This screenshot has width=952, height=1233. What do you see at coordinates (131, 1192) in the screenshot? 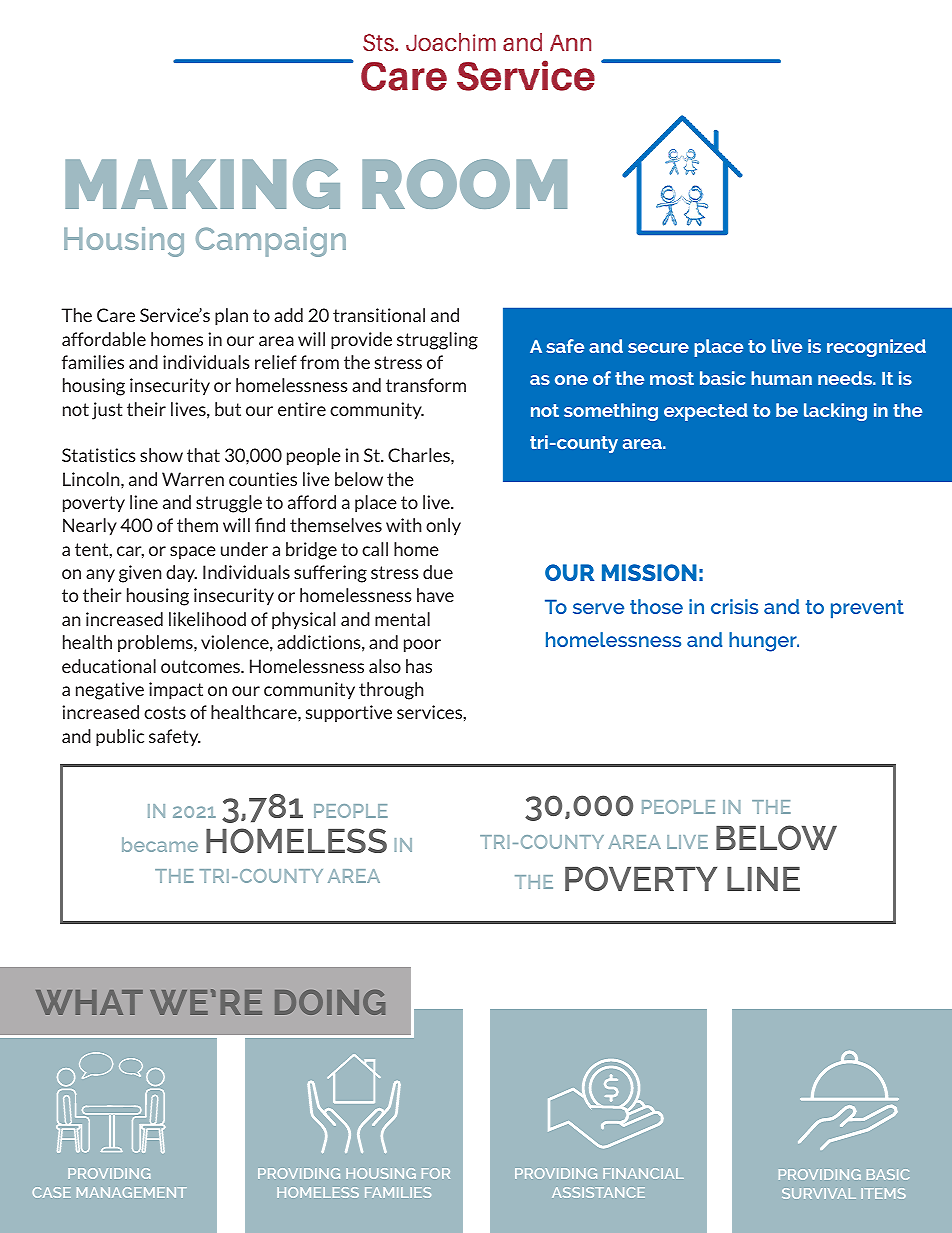
I see `MANAGEMENT` at bounding box center [131, 1192].
